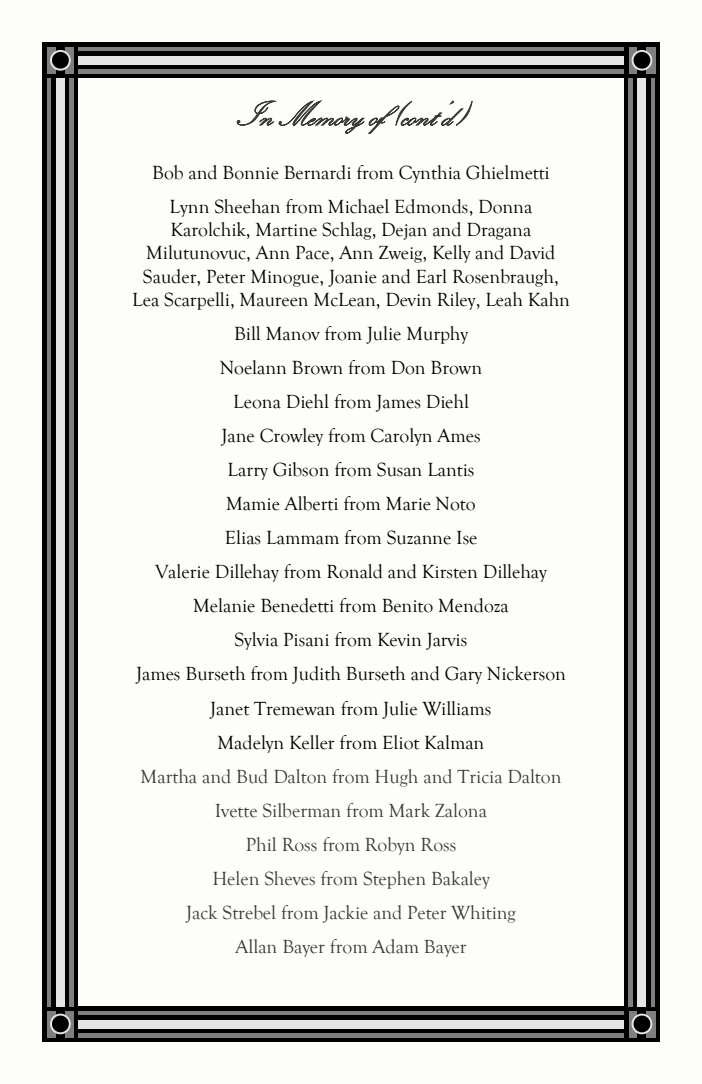  Describe the element at coordinates (243, 537) in the document. I see `Elias` at that location.
